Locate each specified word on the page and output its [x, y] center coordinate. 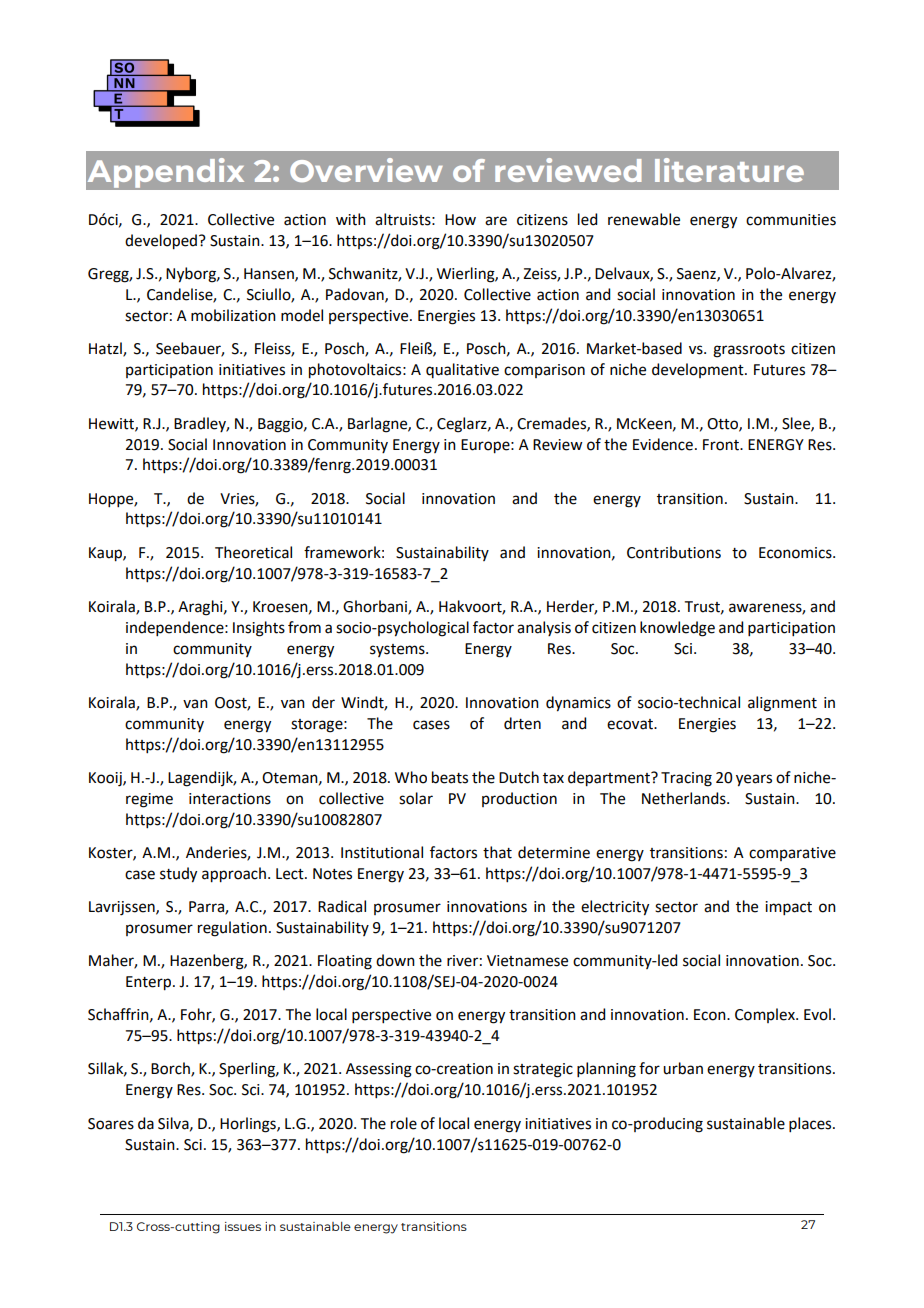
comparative [792, 854]
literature [729, 170]
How [460, 220]
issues [243, 1226]
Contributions [674, 552]
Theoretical [253, 552]
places [811, 1124]
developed [161, 242]
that [497, 852]
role [404, 1123]
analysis [544, 628]
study [178, 875]
